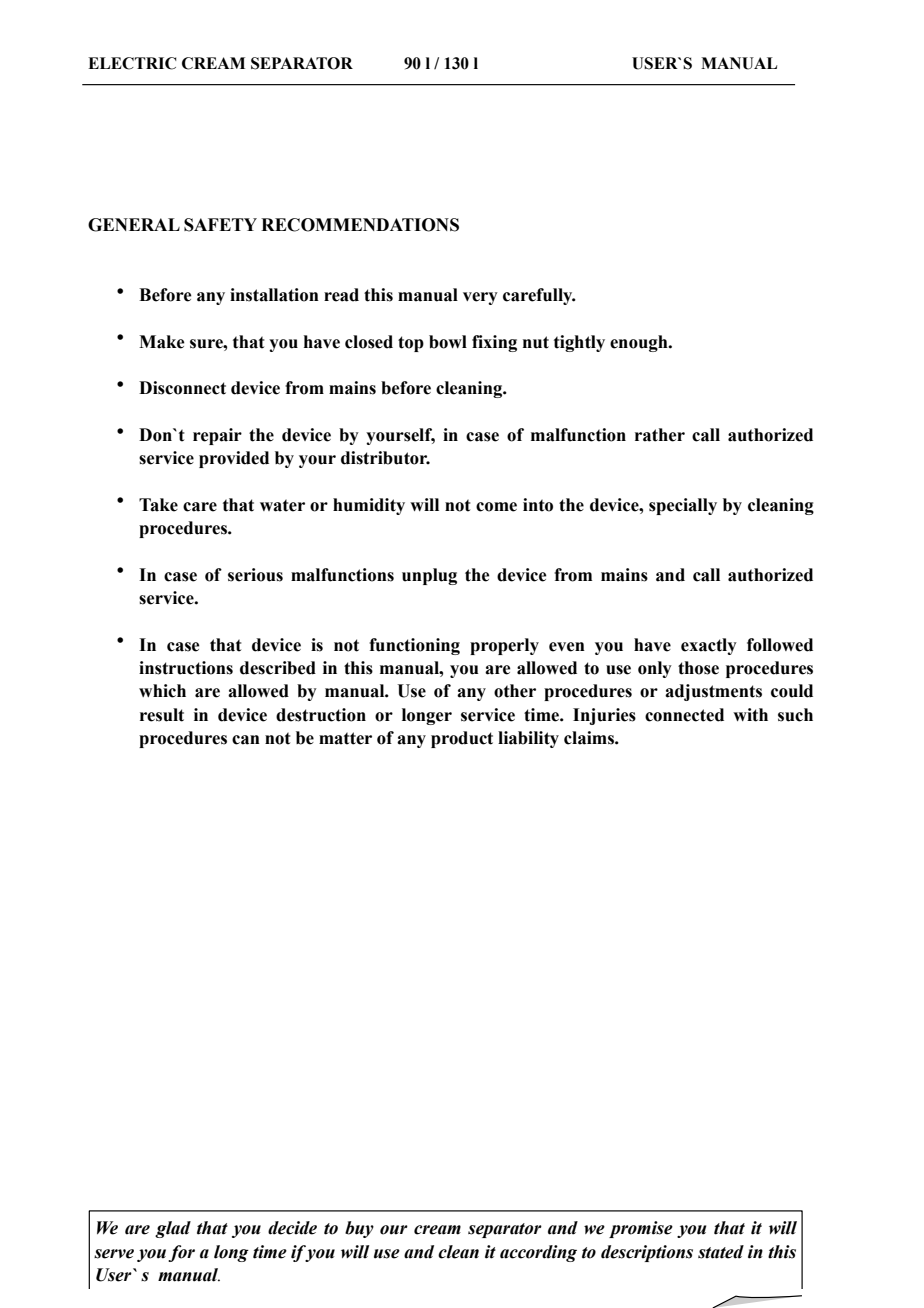 This screenshot has height=1308, width=924. What do you see at coordinates (684, 715) in the screenshot?
I see `connected` at bounding box center [684, 715].
